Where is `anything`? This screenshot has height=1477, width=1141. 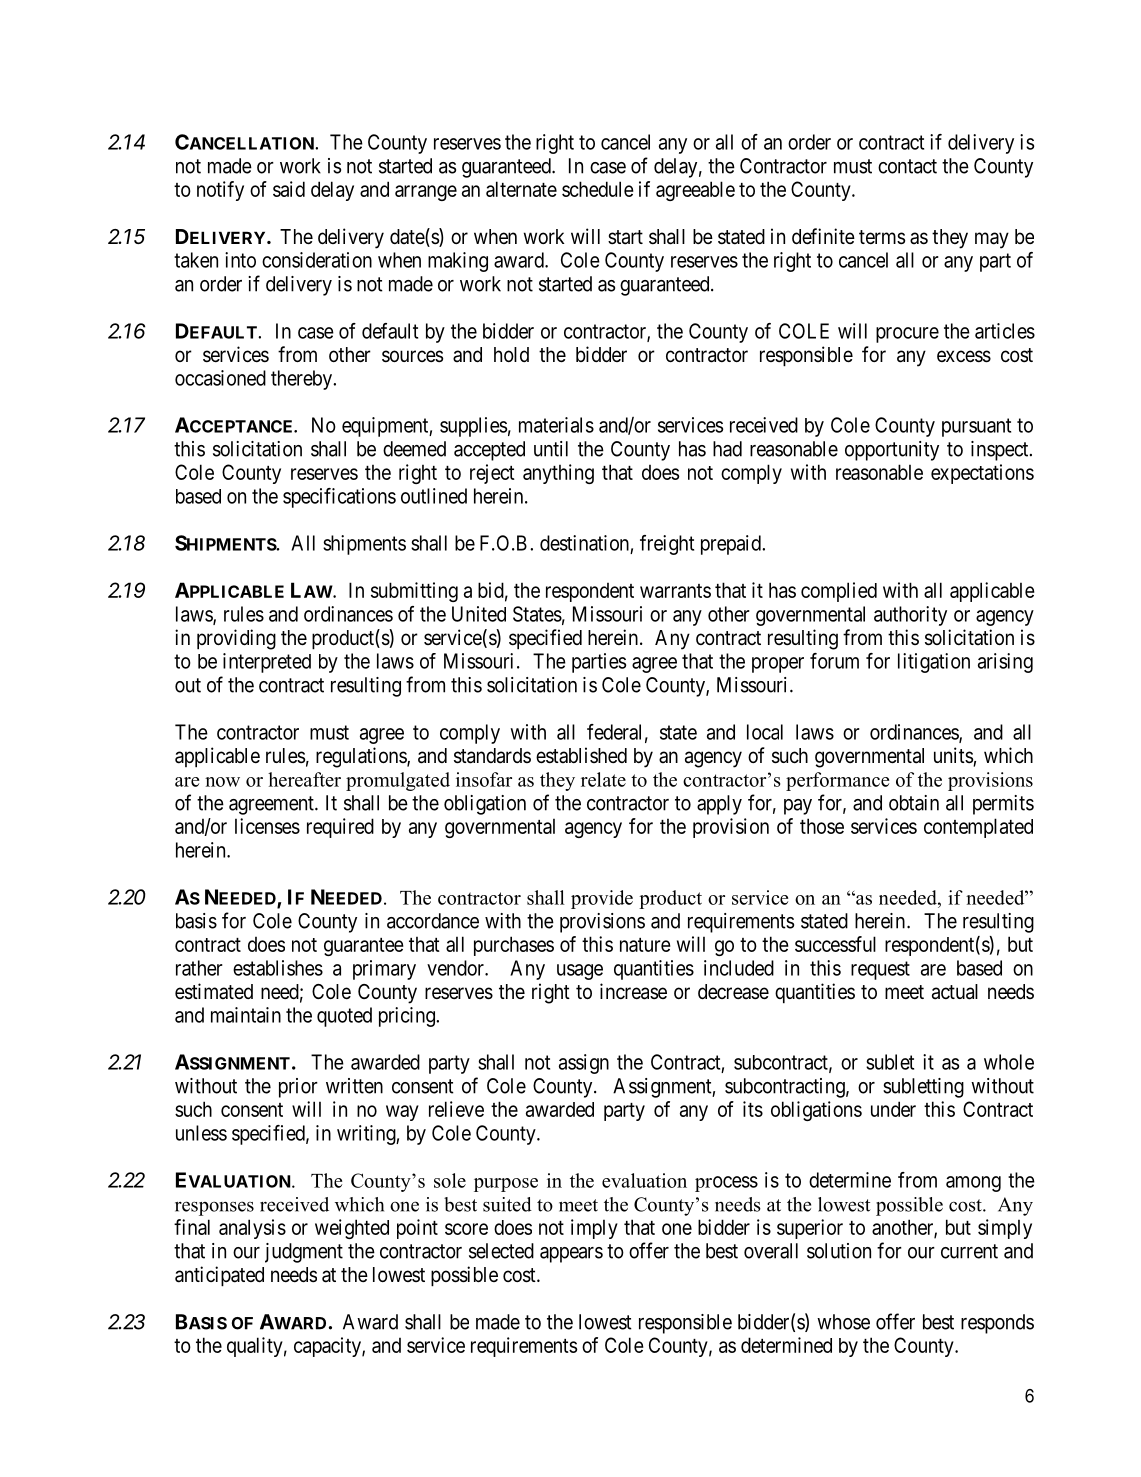 anything is located at coordinates (558, 474).
